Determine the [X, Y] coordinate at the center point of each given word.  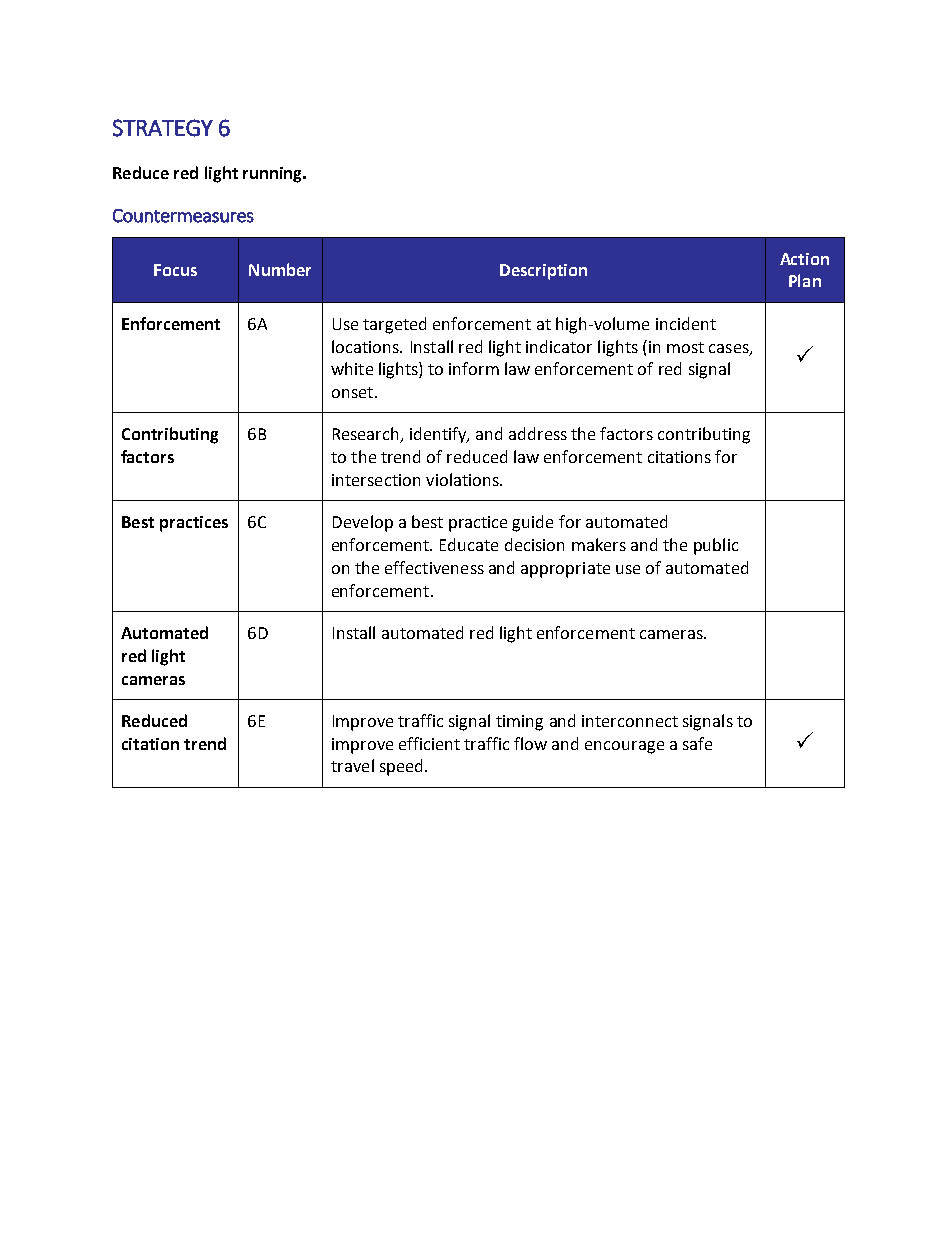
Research [367, 435]
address [538, 433]
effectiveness [434, 567]
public [716, 546]
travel [352, 765]
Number [280, 269]
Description [543, 272]
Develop [363, 523]
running [274, 175]
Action [804, 259]
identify [439, 435]
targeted [394, 325]
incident [686, 323]
